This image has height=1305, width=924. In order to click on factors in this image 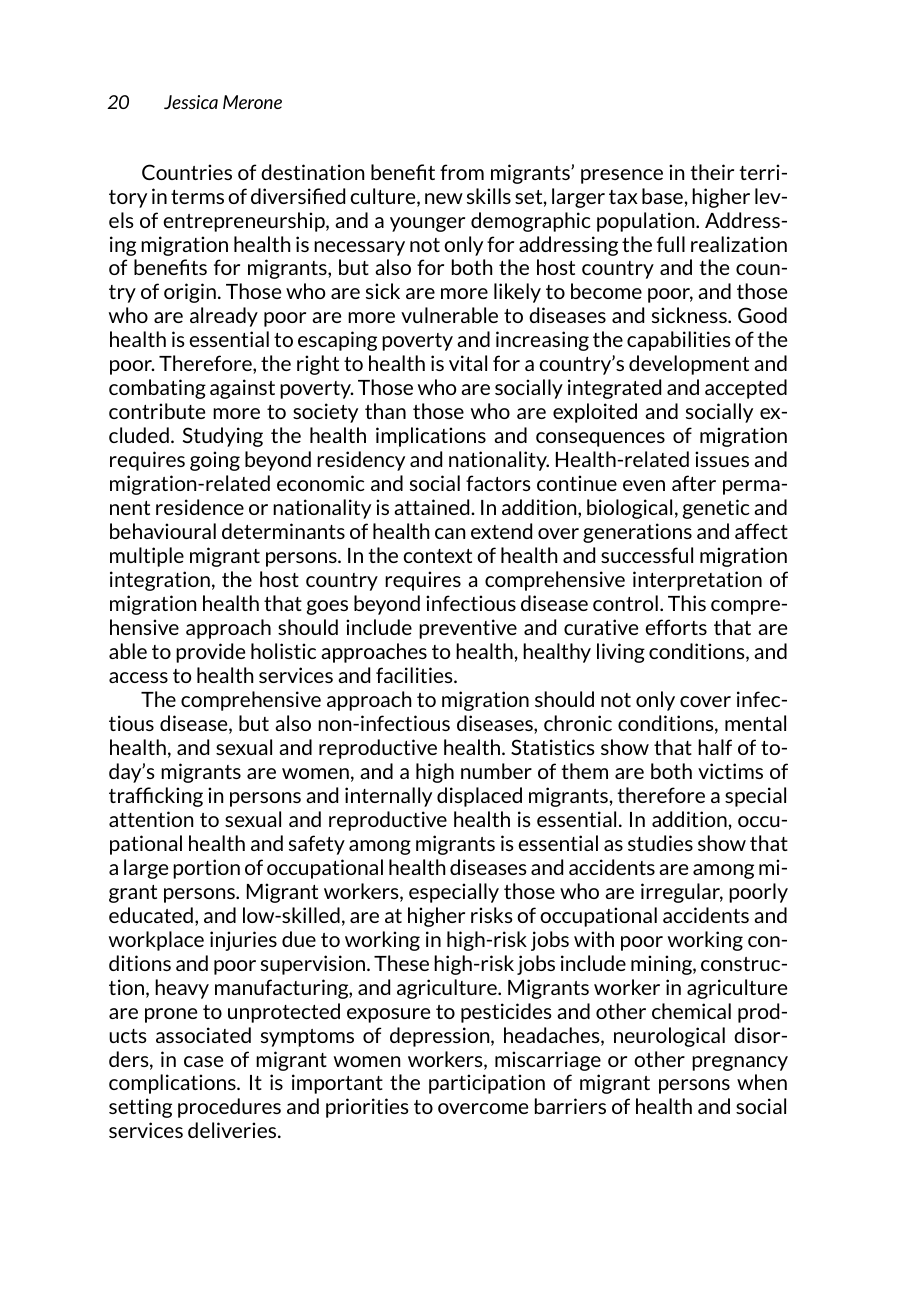, I will do `click(498, 483)`.
